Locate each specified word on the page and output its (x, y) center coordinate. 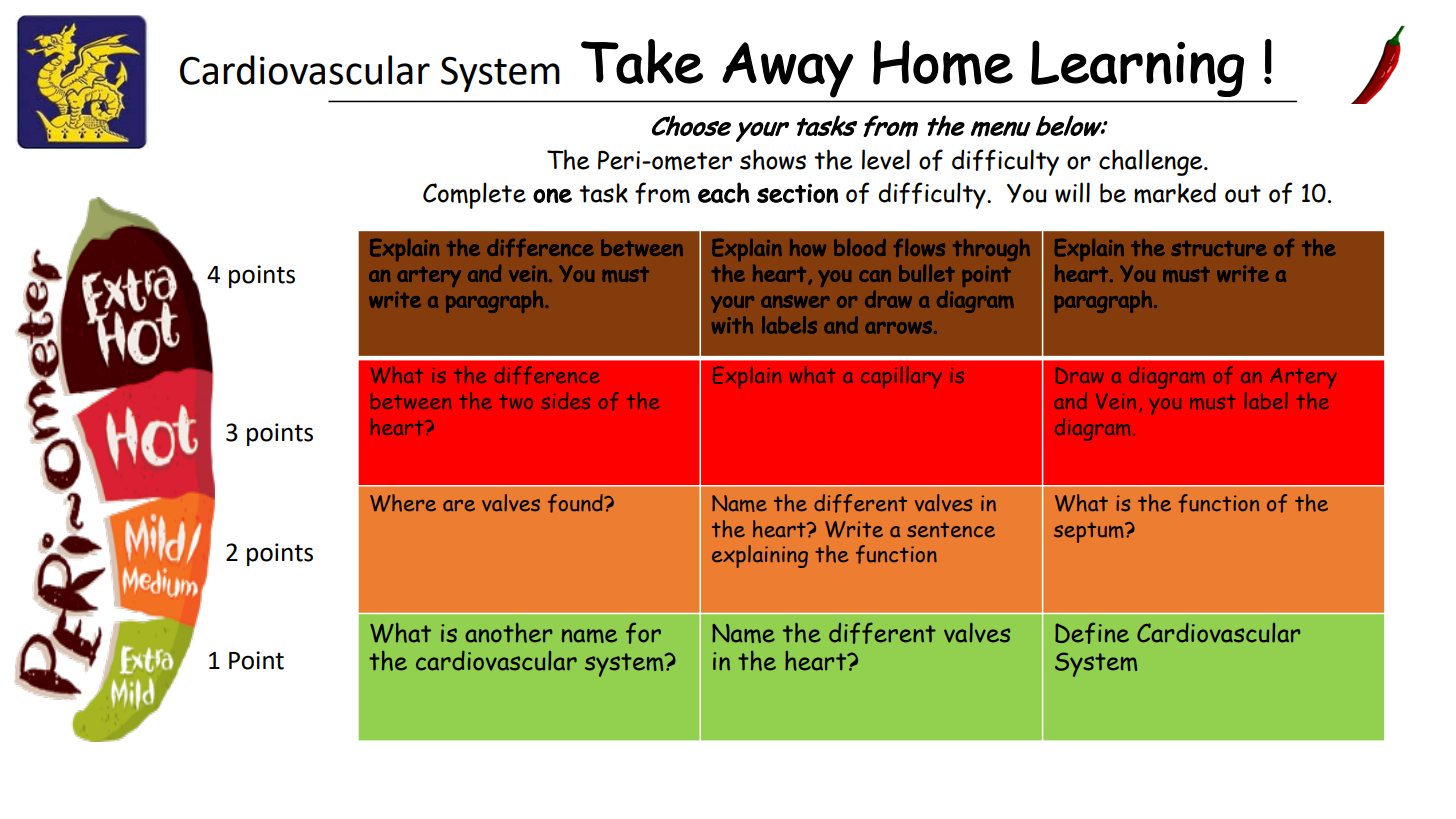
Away (787, 70)
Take (642, 61)
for (643, 633)
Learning (1137, 68)
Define (1092, 633)
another (508, 633)
